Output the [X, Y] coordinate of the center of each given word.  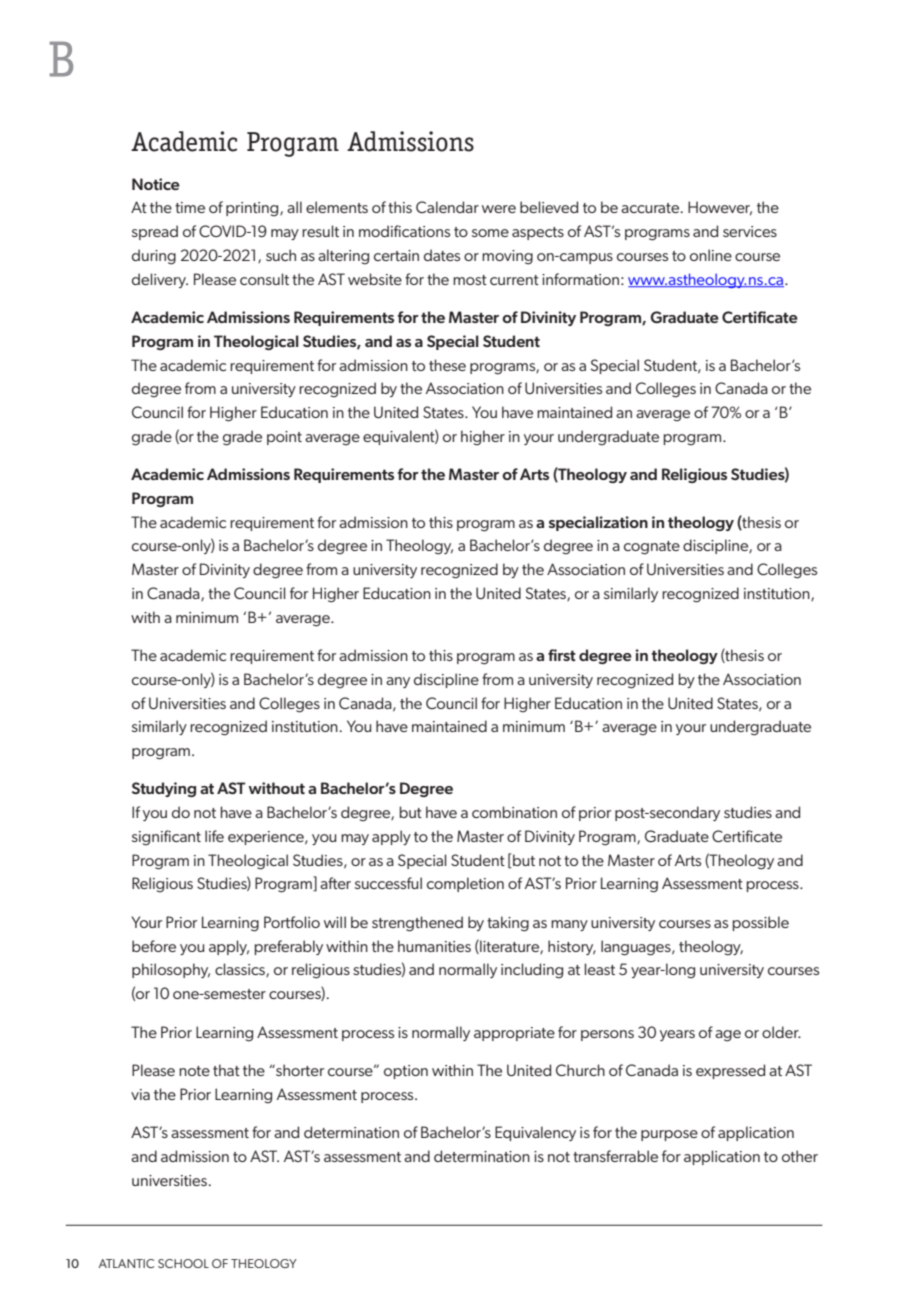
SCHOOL [183, 1263]
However [720, 208]
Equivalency [535, 1133]
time [190, 207]
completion [465, 884]
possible [760, 923]
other [800, 1156]
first [562, 655]
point [284, 438]
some [490, 233]
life [214, 836]
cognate [652, 548]
